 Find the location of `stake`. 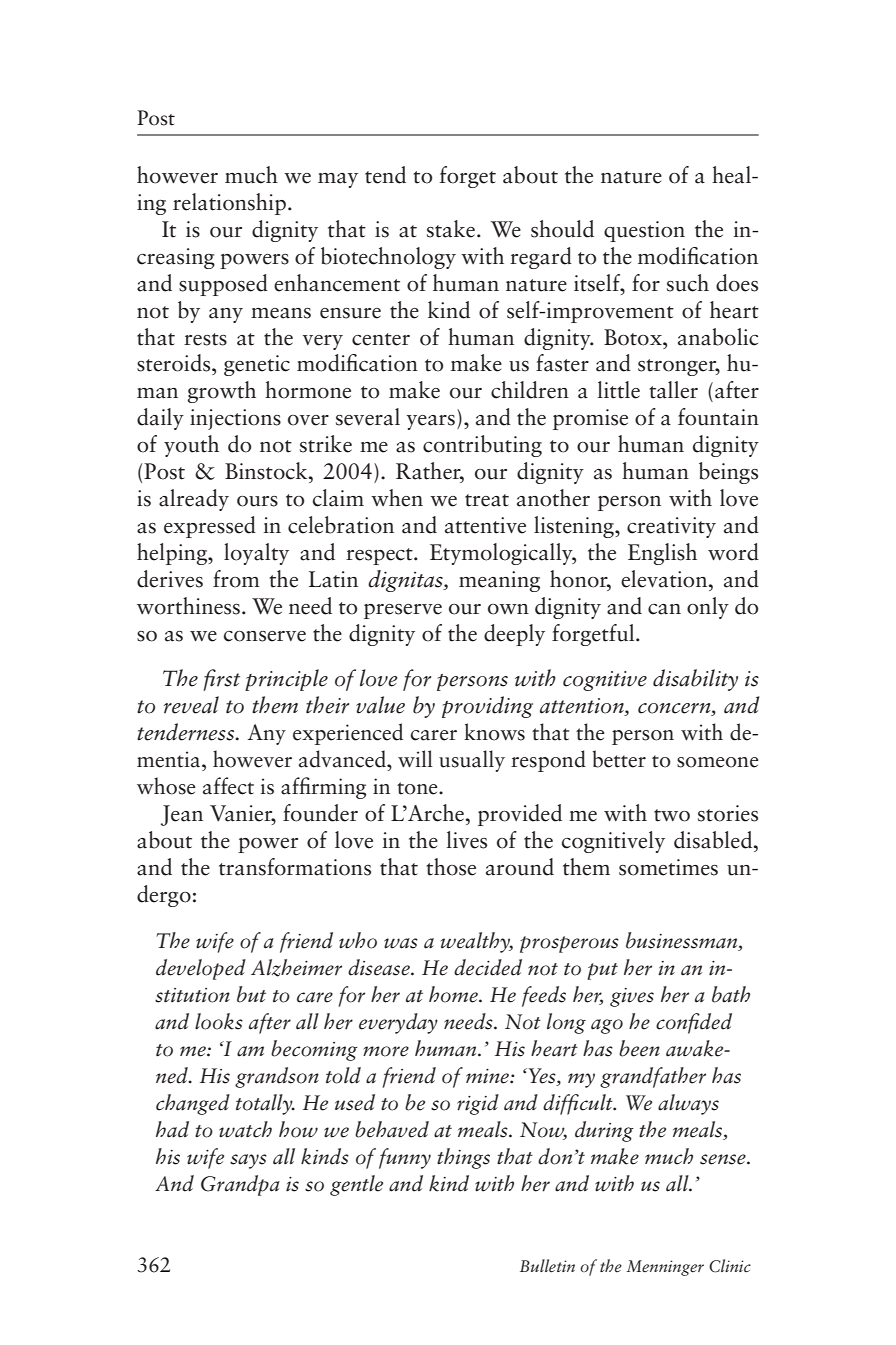

stake is located at coordinates (451, 229).
